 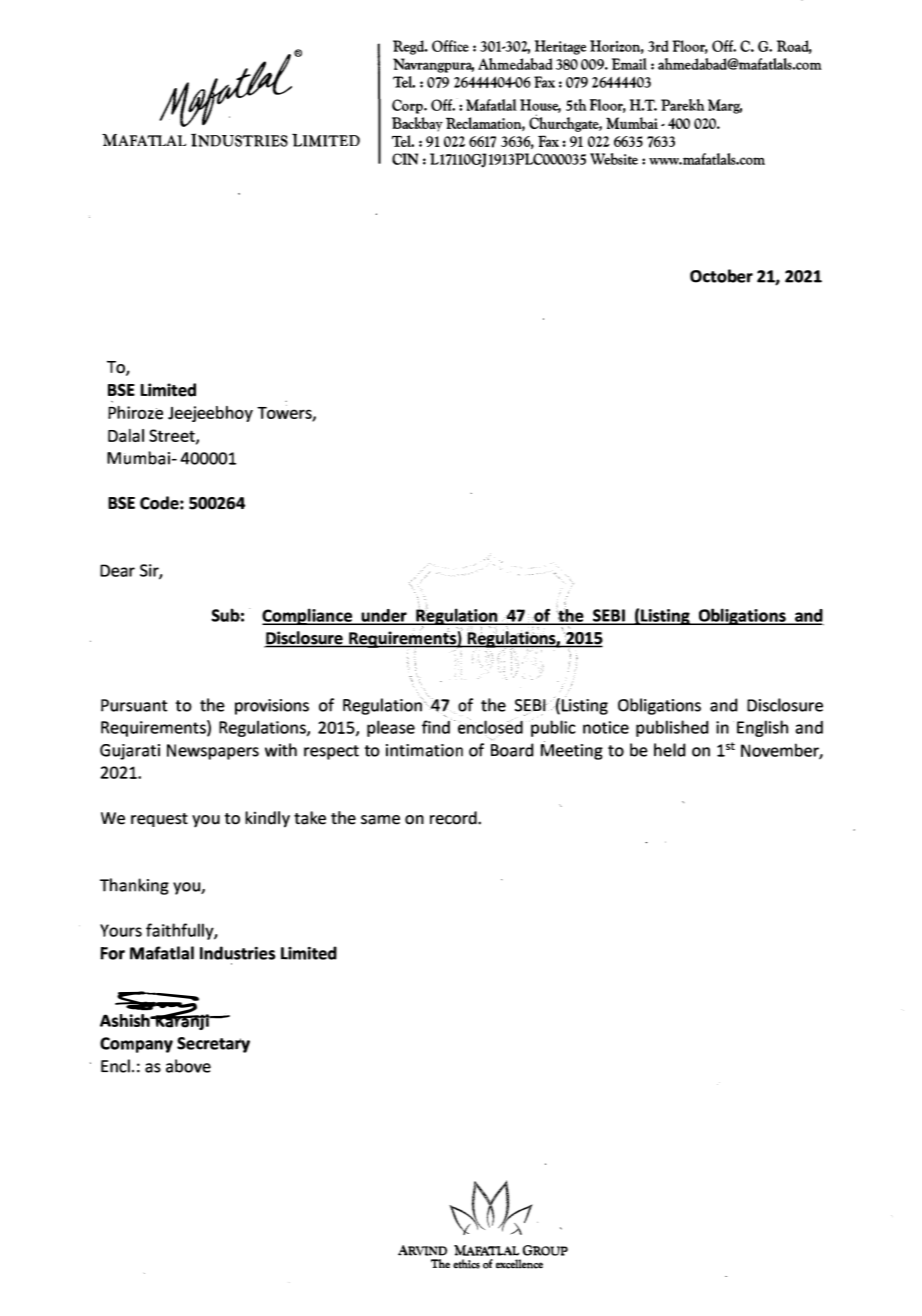 What do you see at coordinates (405, 159) in the page?
I see `CIN` at bounding box center [405, 159].
